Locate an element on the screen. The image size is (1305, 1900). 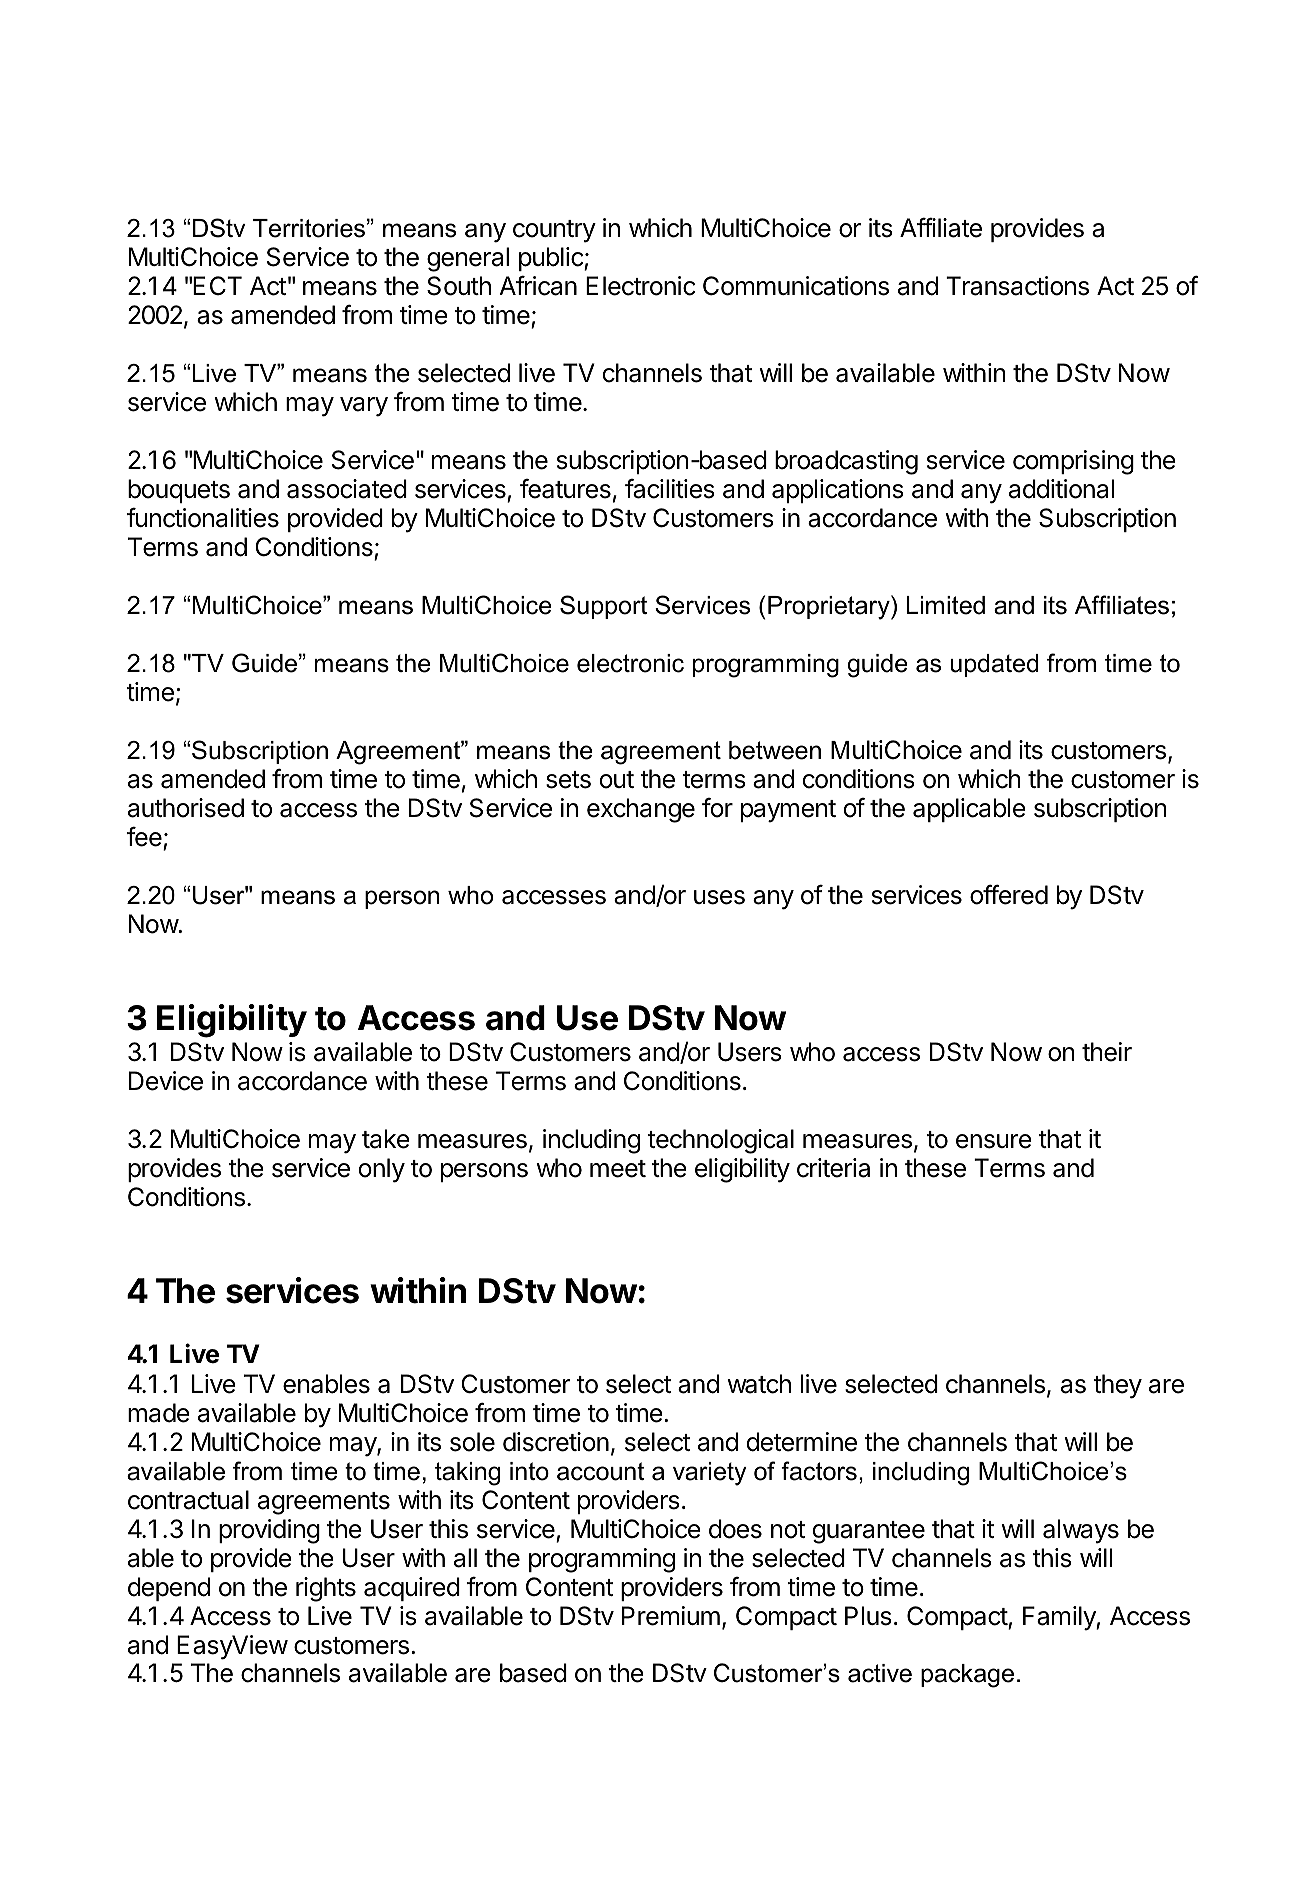
sets is located at coordinates (568, 780).
